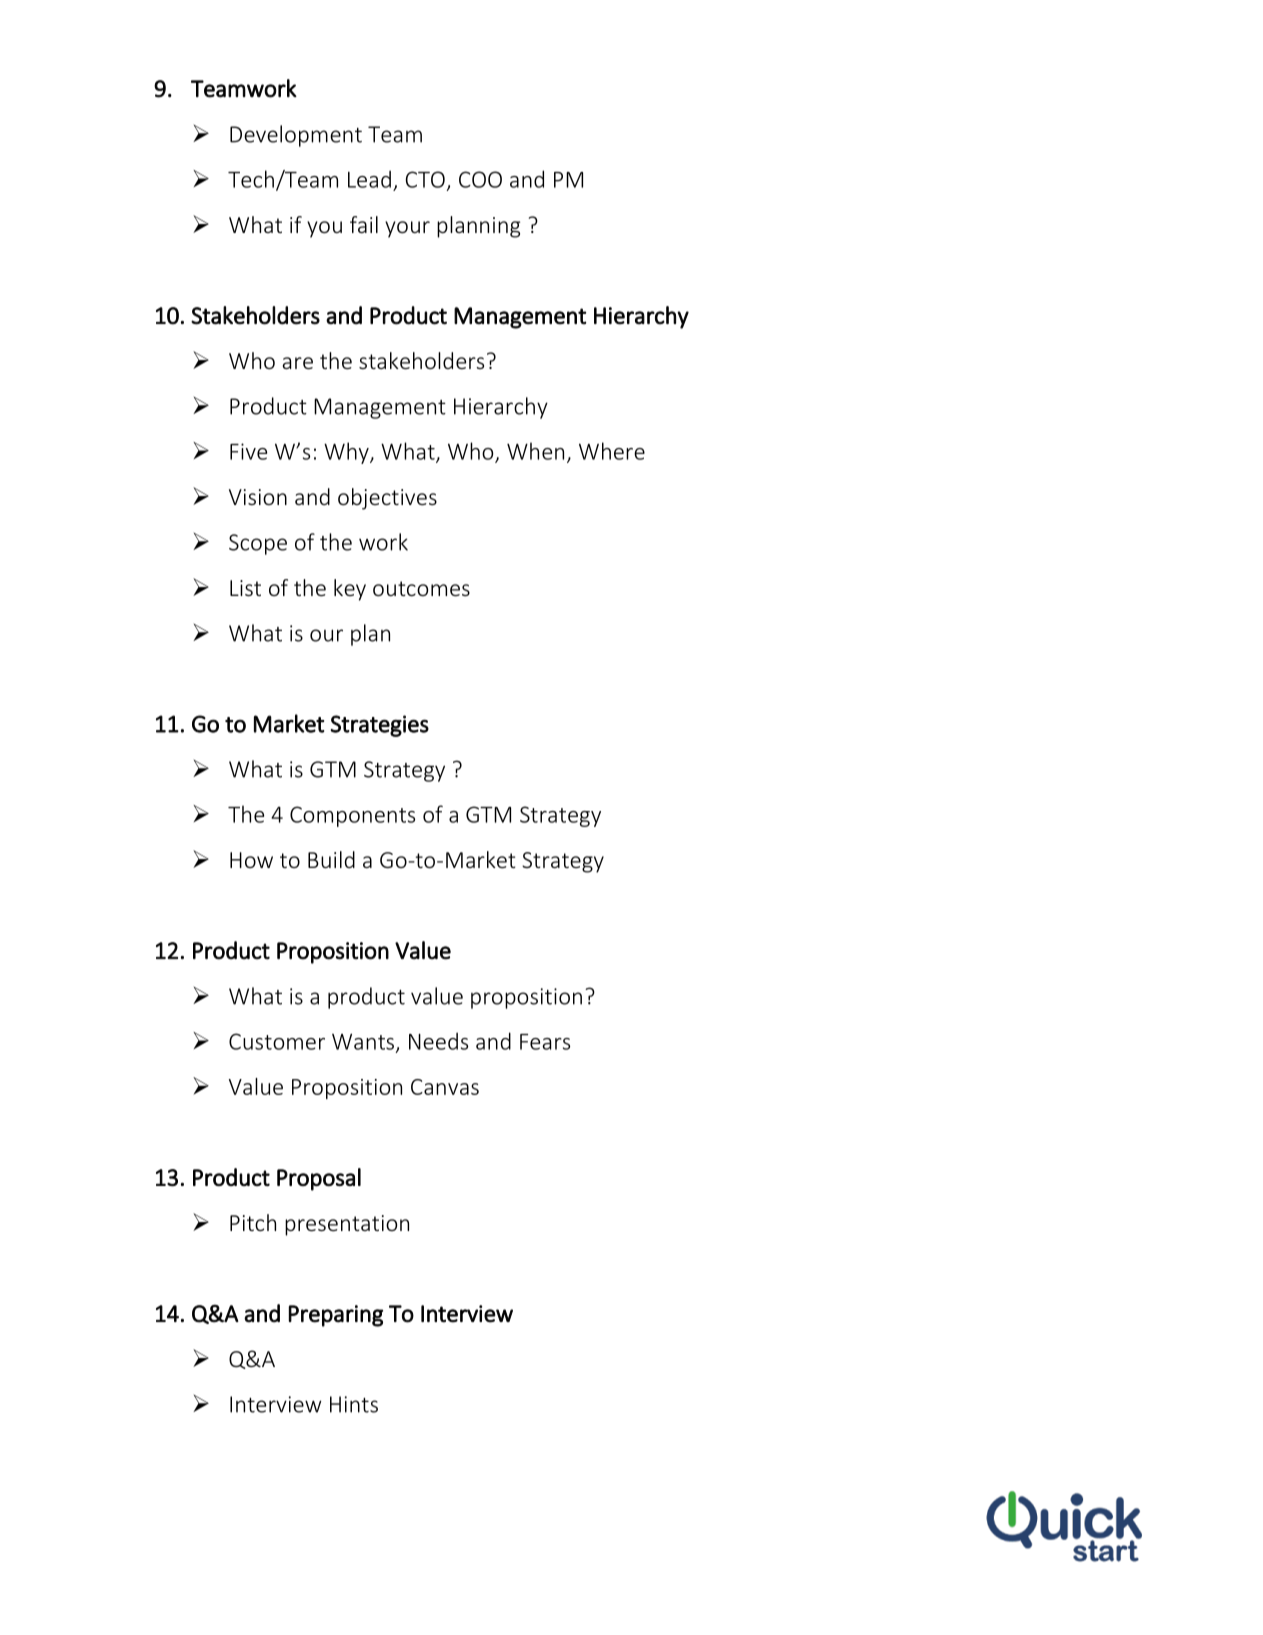  I want to click on How, so click(251, 860).
